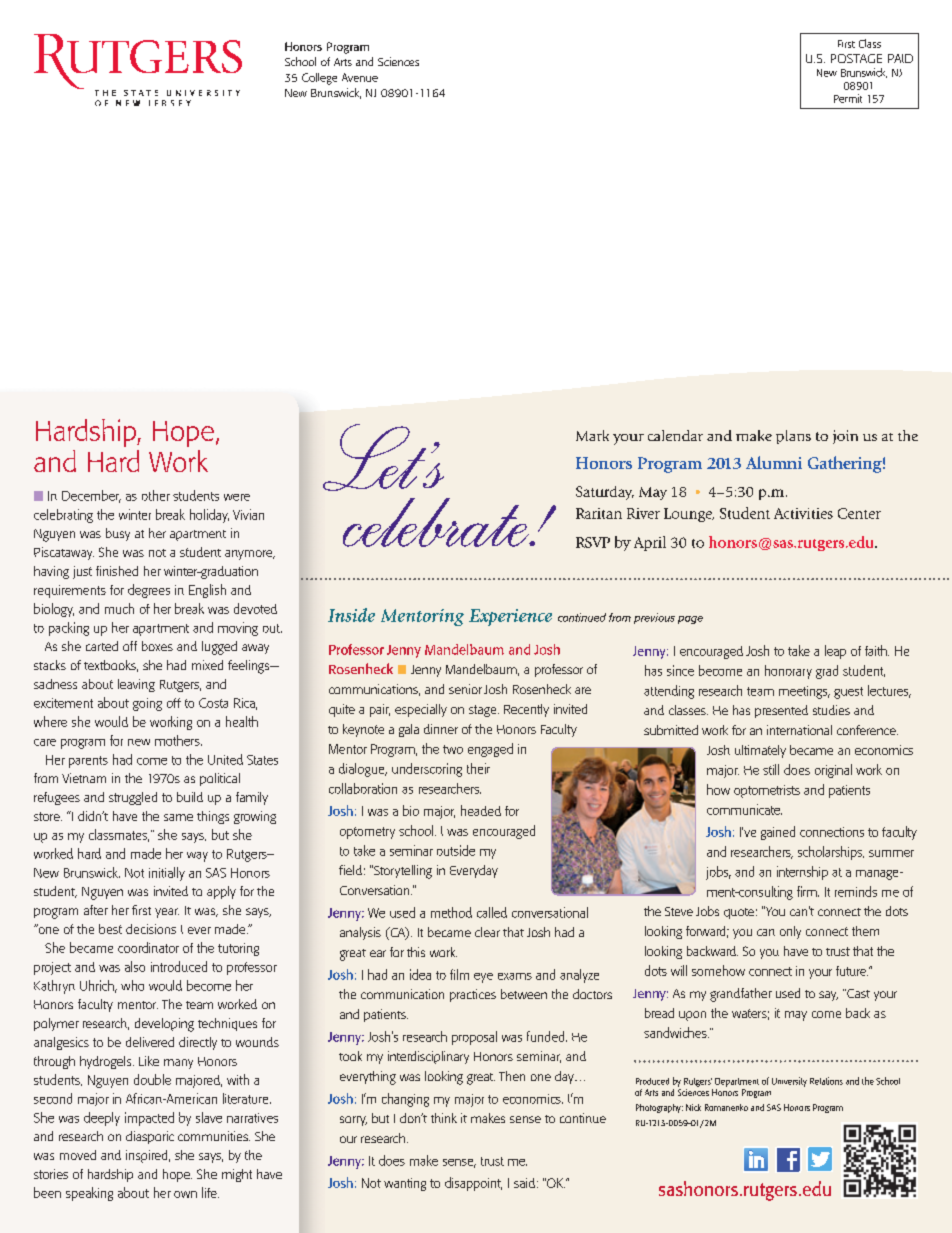 This document has height=1233, width=952. What do you see at coordinates (150, 1137) in the document?
I see `diasporic` at bounding box center [150, 1137].
